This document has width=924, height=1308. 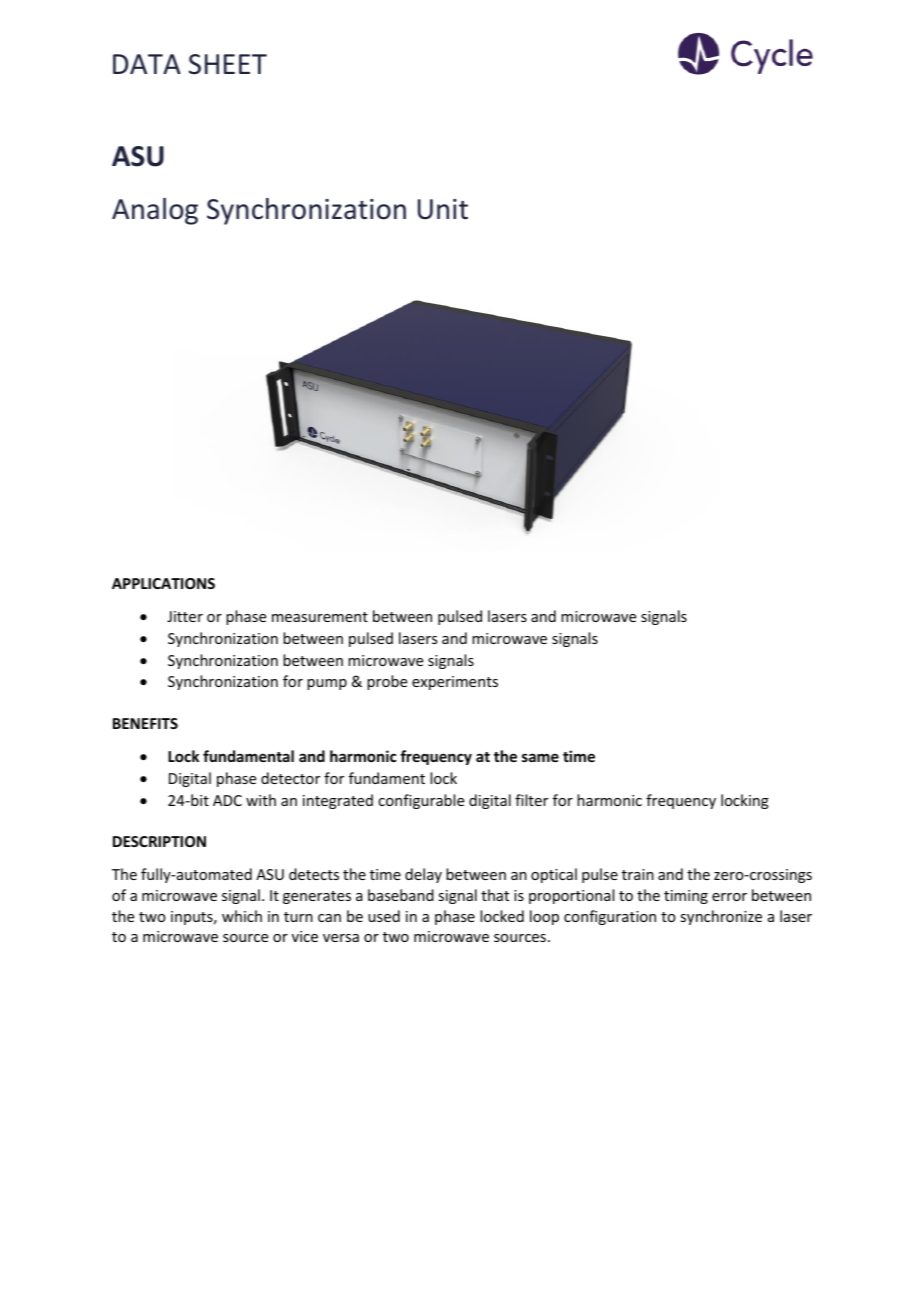 What do you see at coordinates (163, 583) in the document?
I see `APPLICATIONS` at bounding box center [163, 583].
